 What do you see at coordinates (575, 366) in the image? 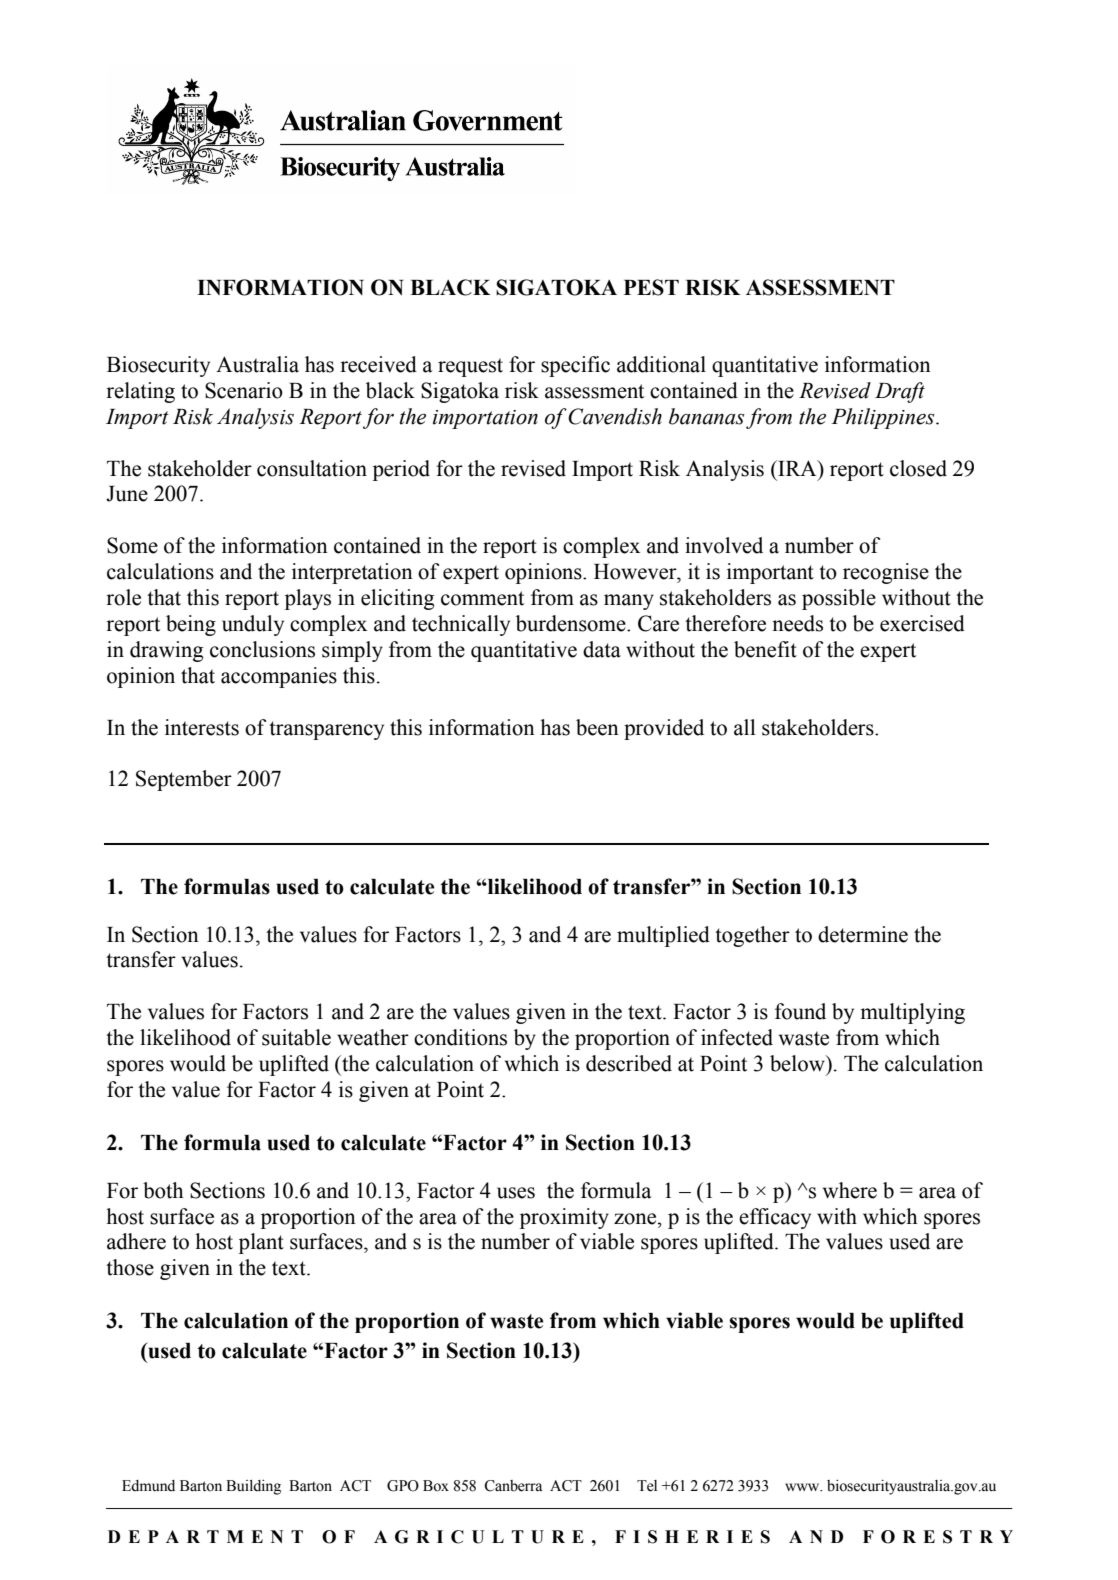
I see `specific` at bounding box center [575, 366].
